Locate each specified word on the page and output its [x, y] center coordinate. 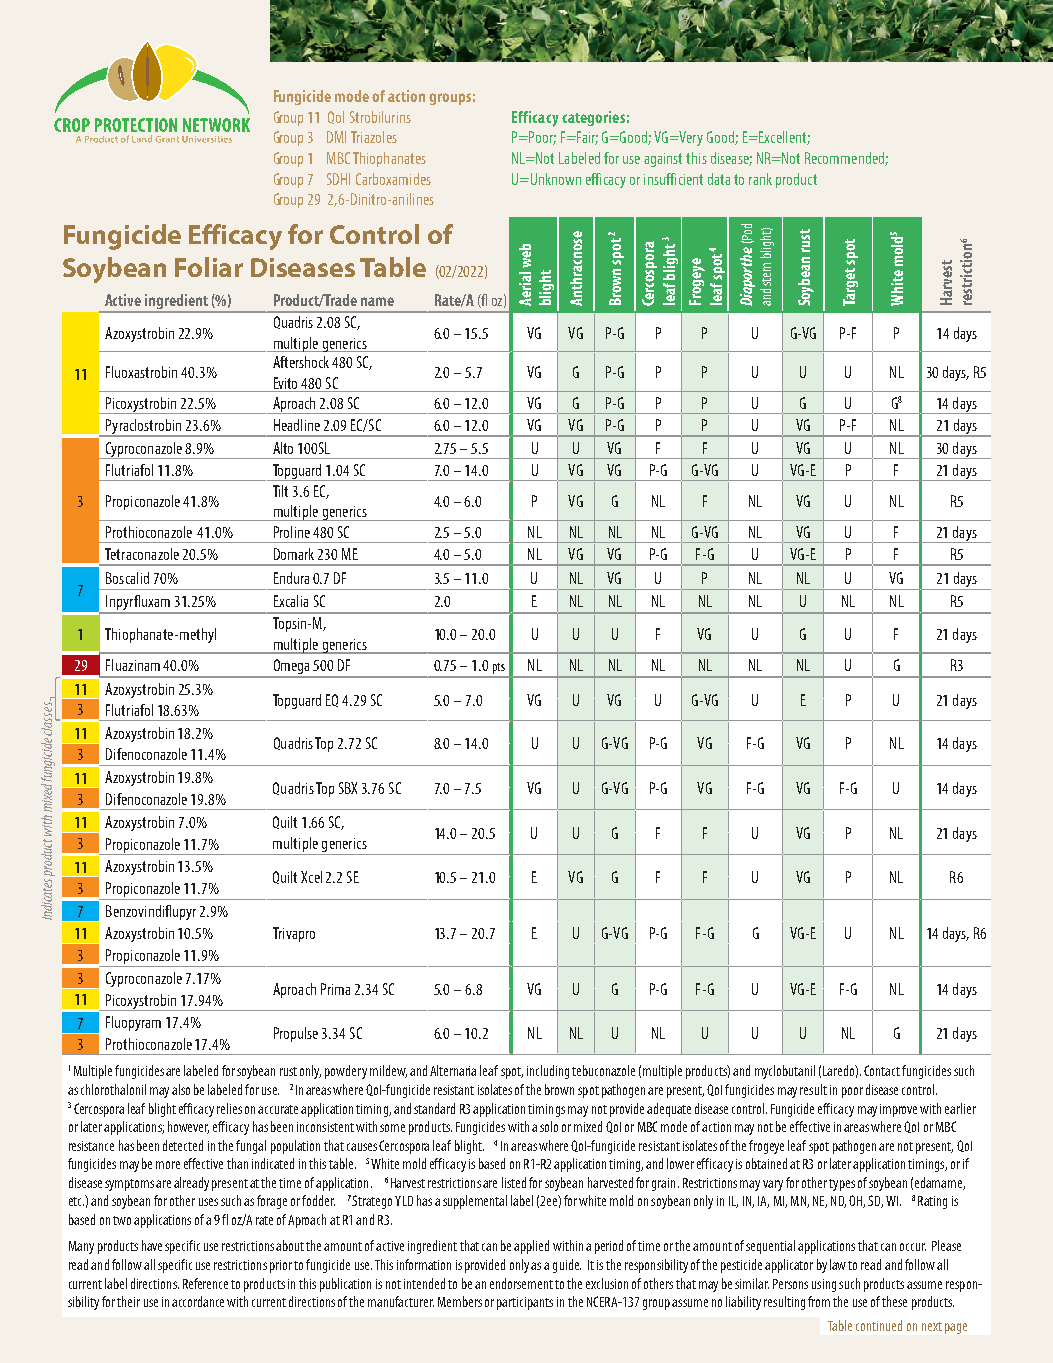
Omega [292, 668]
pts [498, 670]
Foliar [209, 267]
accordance [198, 1301]
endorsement [521, 1283]
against [663, 160]
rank [760, 179]
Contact [882, 1070]
